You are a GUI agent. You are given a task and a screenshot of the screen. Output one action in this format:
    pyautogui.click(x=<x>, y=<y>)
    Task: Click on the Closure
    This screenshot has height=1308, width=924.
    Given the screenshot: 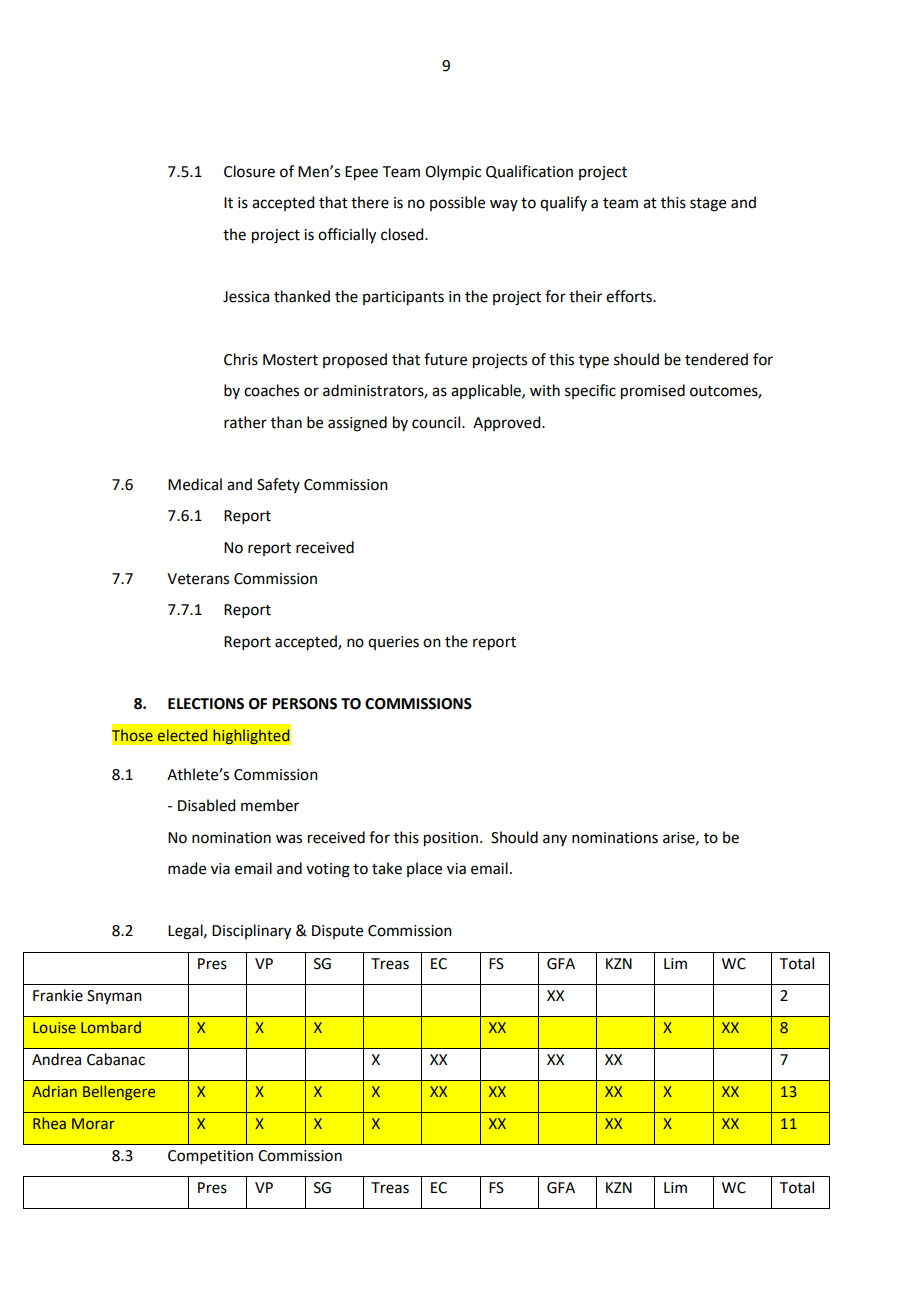 What is the action you would take?
    pyautogui.click(x=249, y=171)
